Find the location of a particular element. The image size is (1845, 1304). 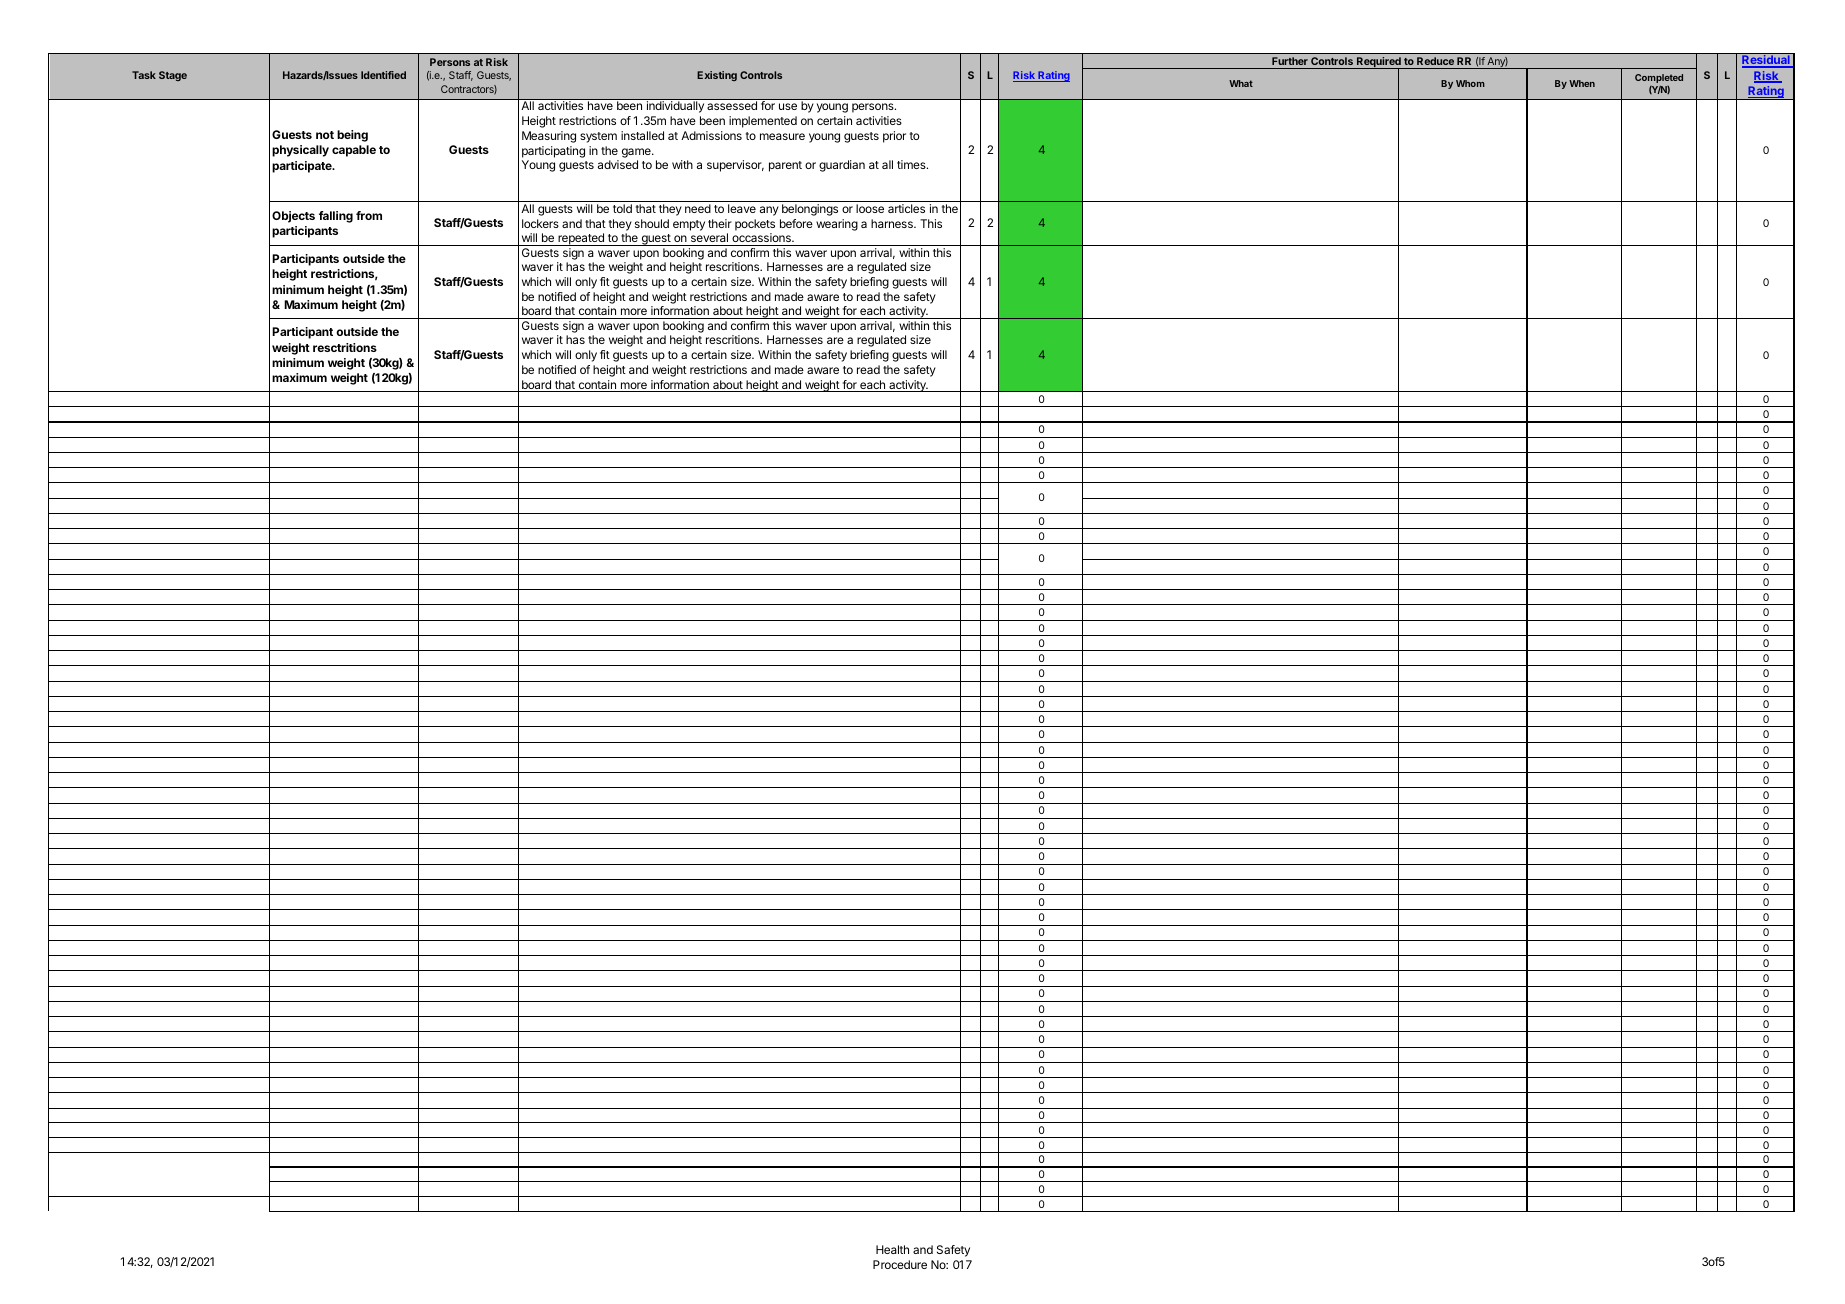

several is located at coordinates (709, 239).
